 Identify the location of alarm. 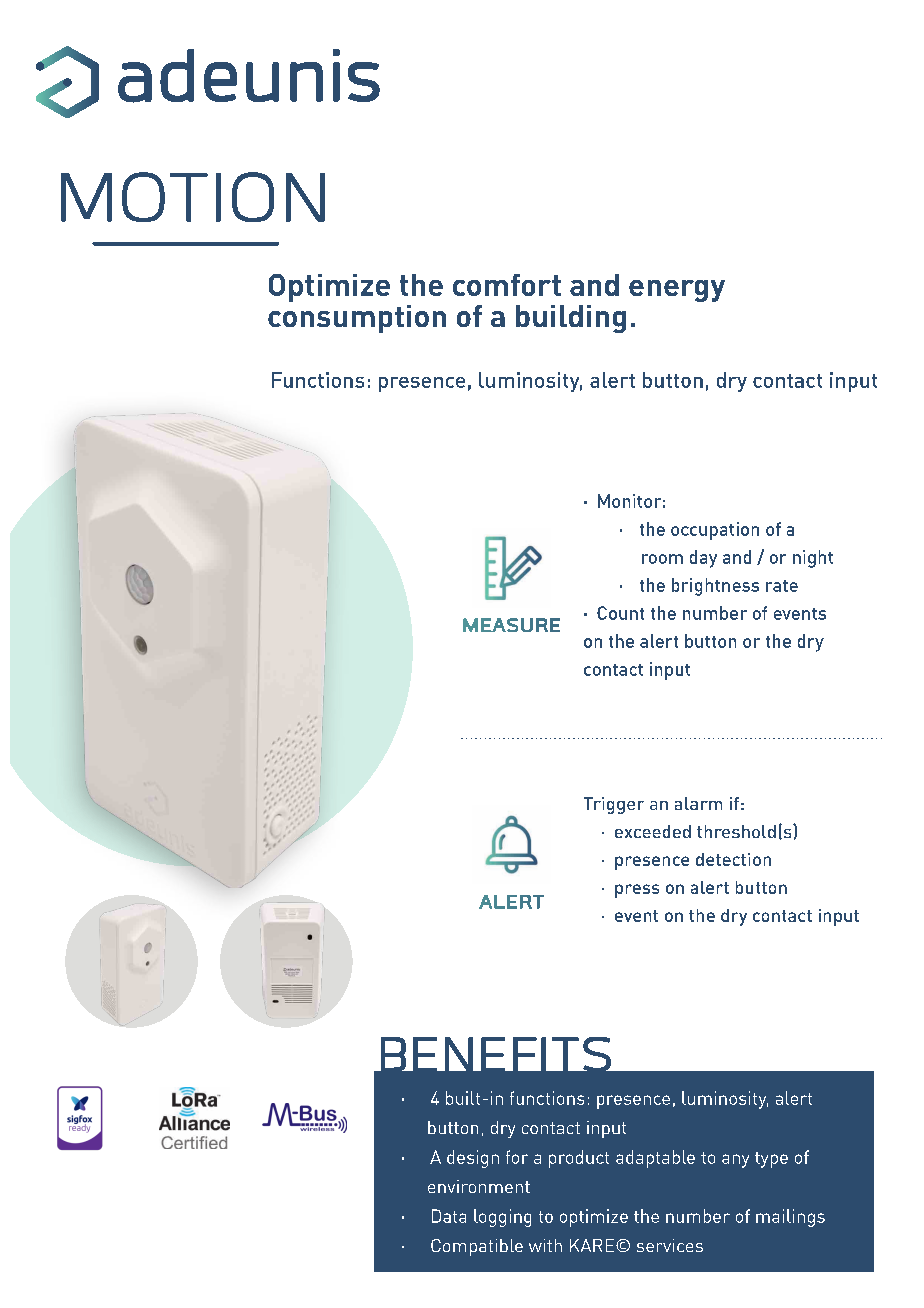
(698, 803).
